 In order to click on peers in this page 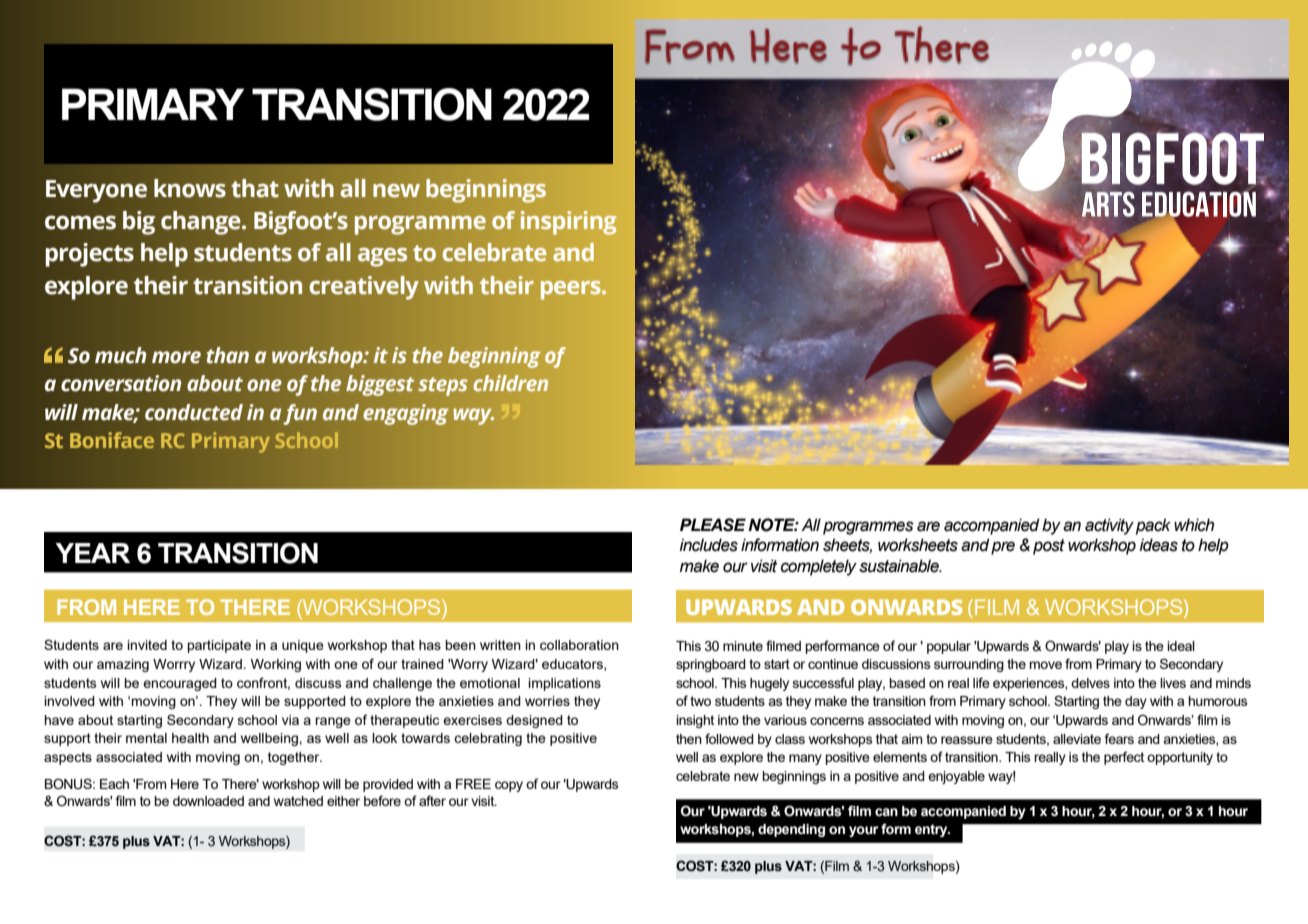, I will do `click(572, 290)`.
